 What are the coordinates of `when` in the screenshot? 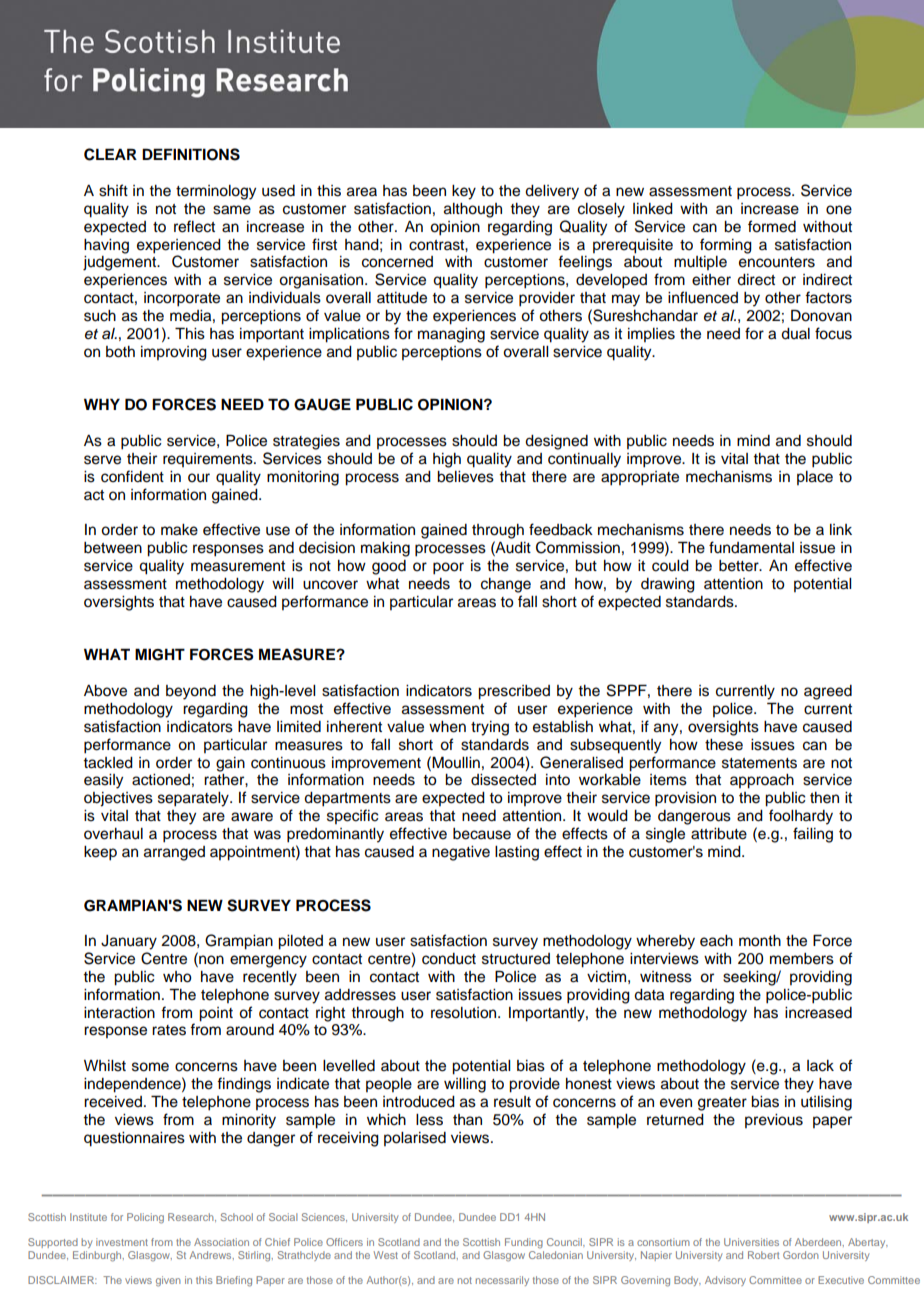 It's located at (447, 727).
